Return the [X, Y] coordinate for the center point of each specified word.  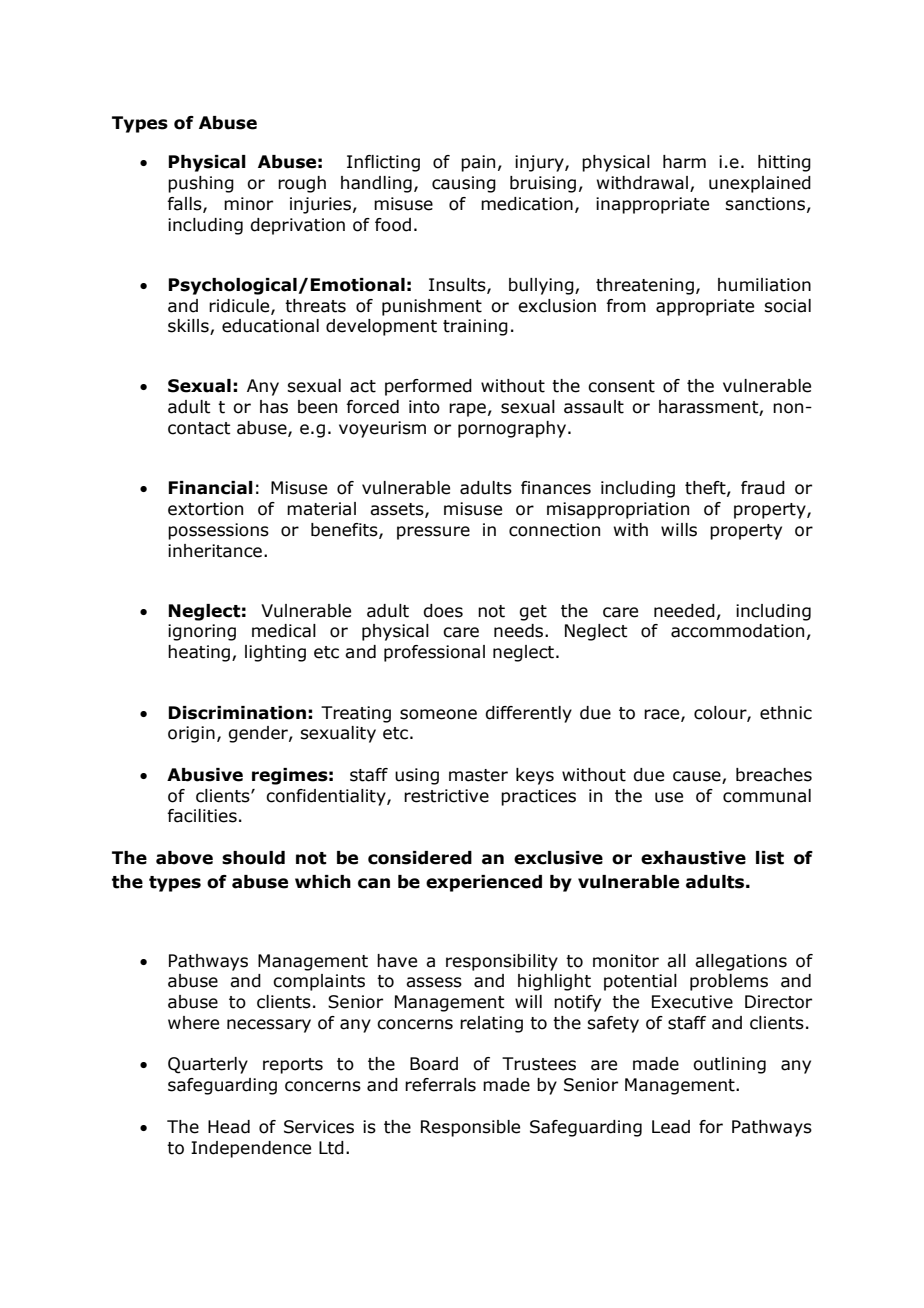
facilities [202, 816]
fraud [763, 488]
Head [229, 1127]
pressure [433, 533]
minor [248, 204]
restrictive [446, 796]
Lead [671, 1127]
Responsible [470, 1128]
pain [478, 163]
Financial [210, 488]
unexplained [760, 184]
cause [698, 777]
